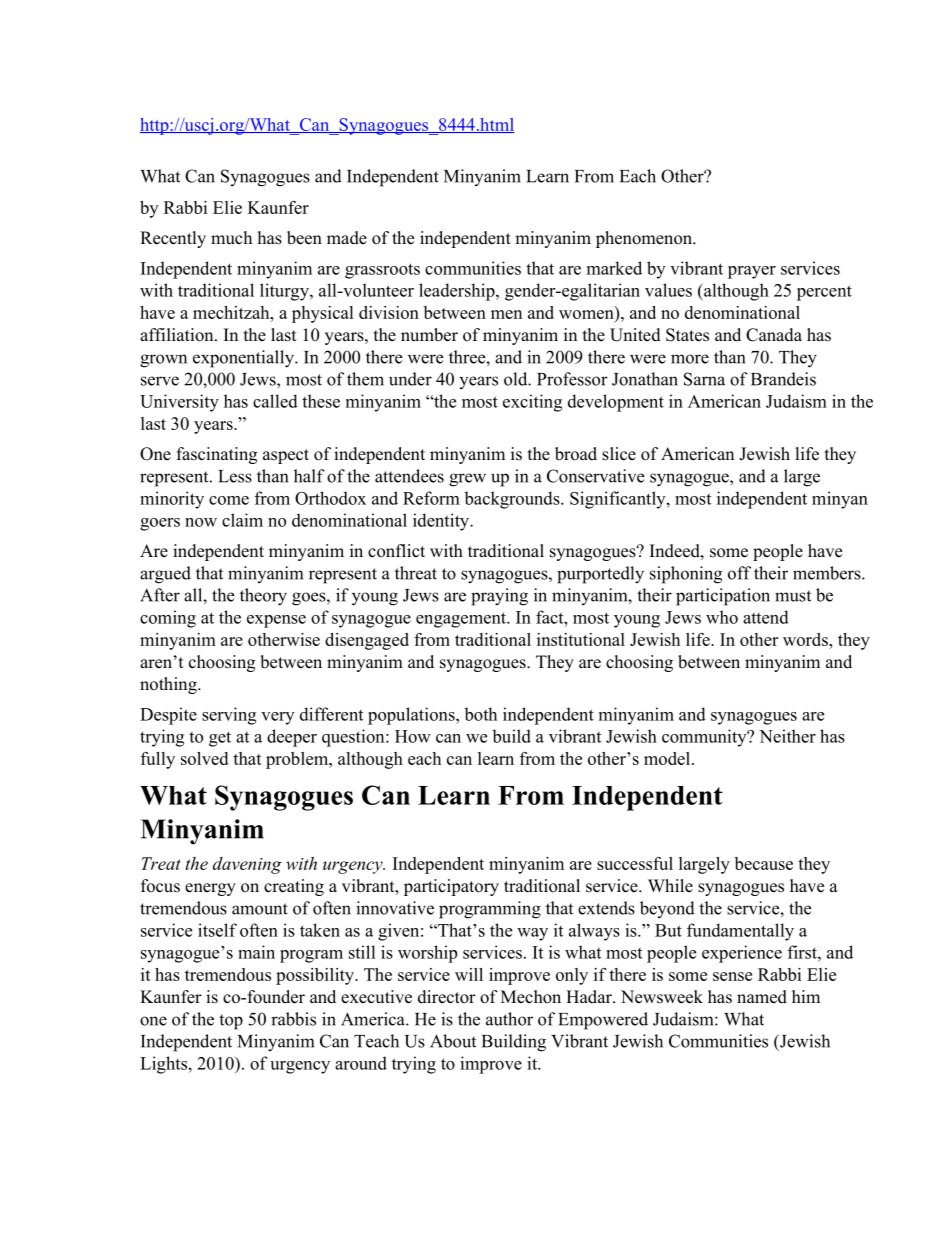 This image has width=952, height=1233. What do you see at coordinates (413, 736) in the image?
I see `How` at bounding box center [413, 736].
